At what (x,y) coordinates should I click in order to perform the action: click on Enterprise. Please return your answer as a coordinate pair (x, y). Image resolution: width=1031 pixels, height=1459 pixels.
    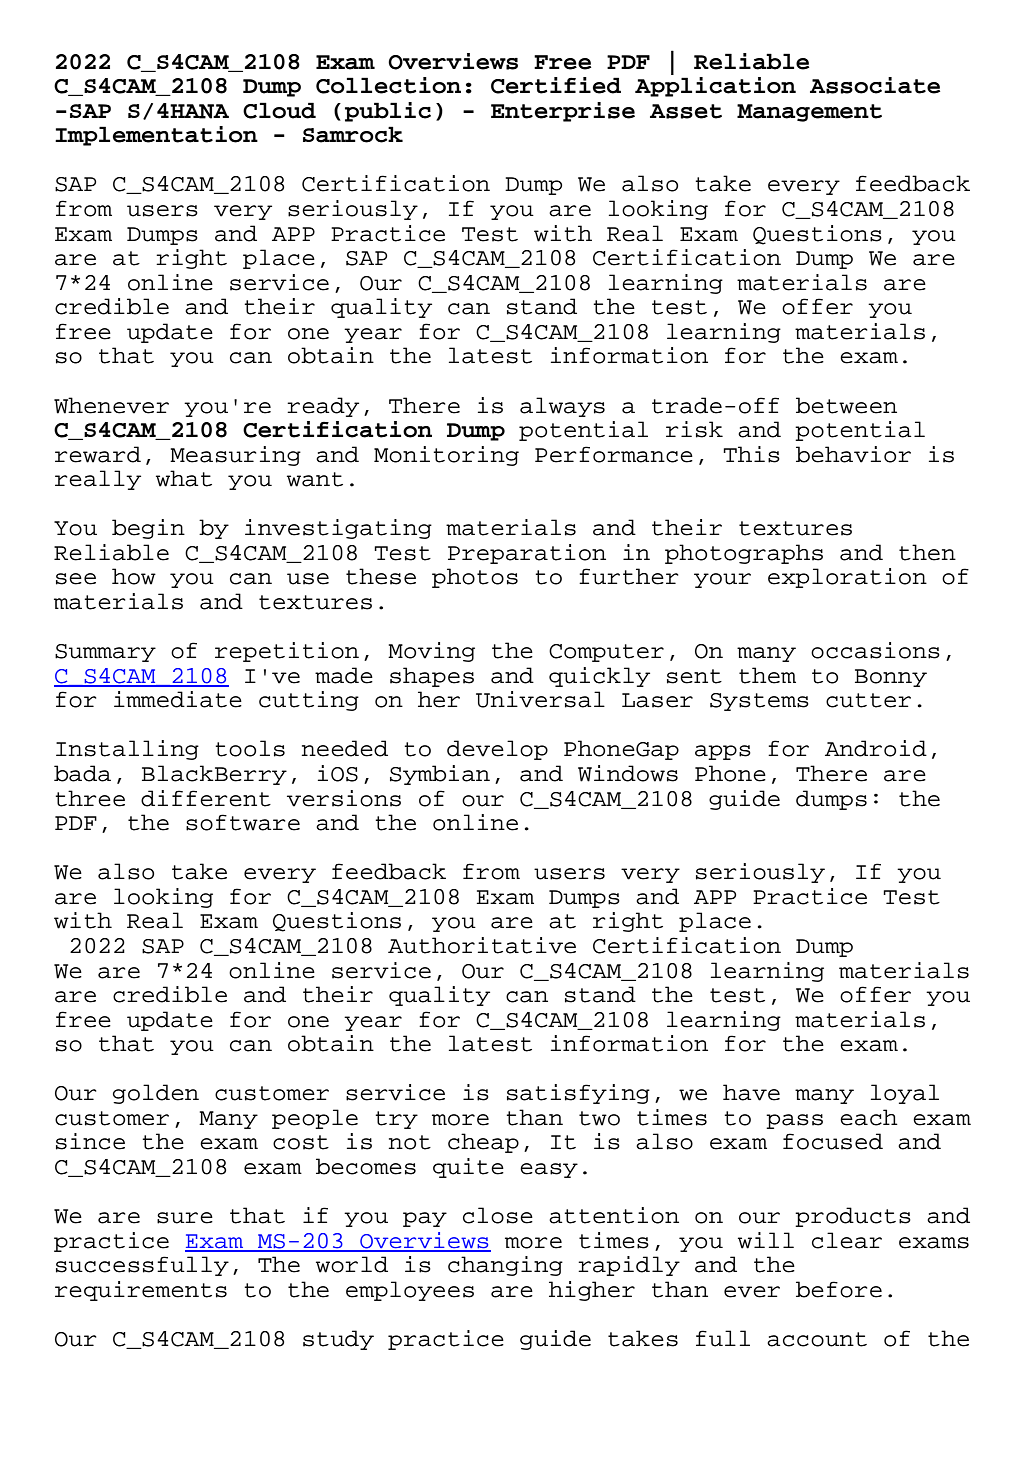
    Looking at the image, I should click on (563, 112).
